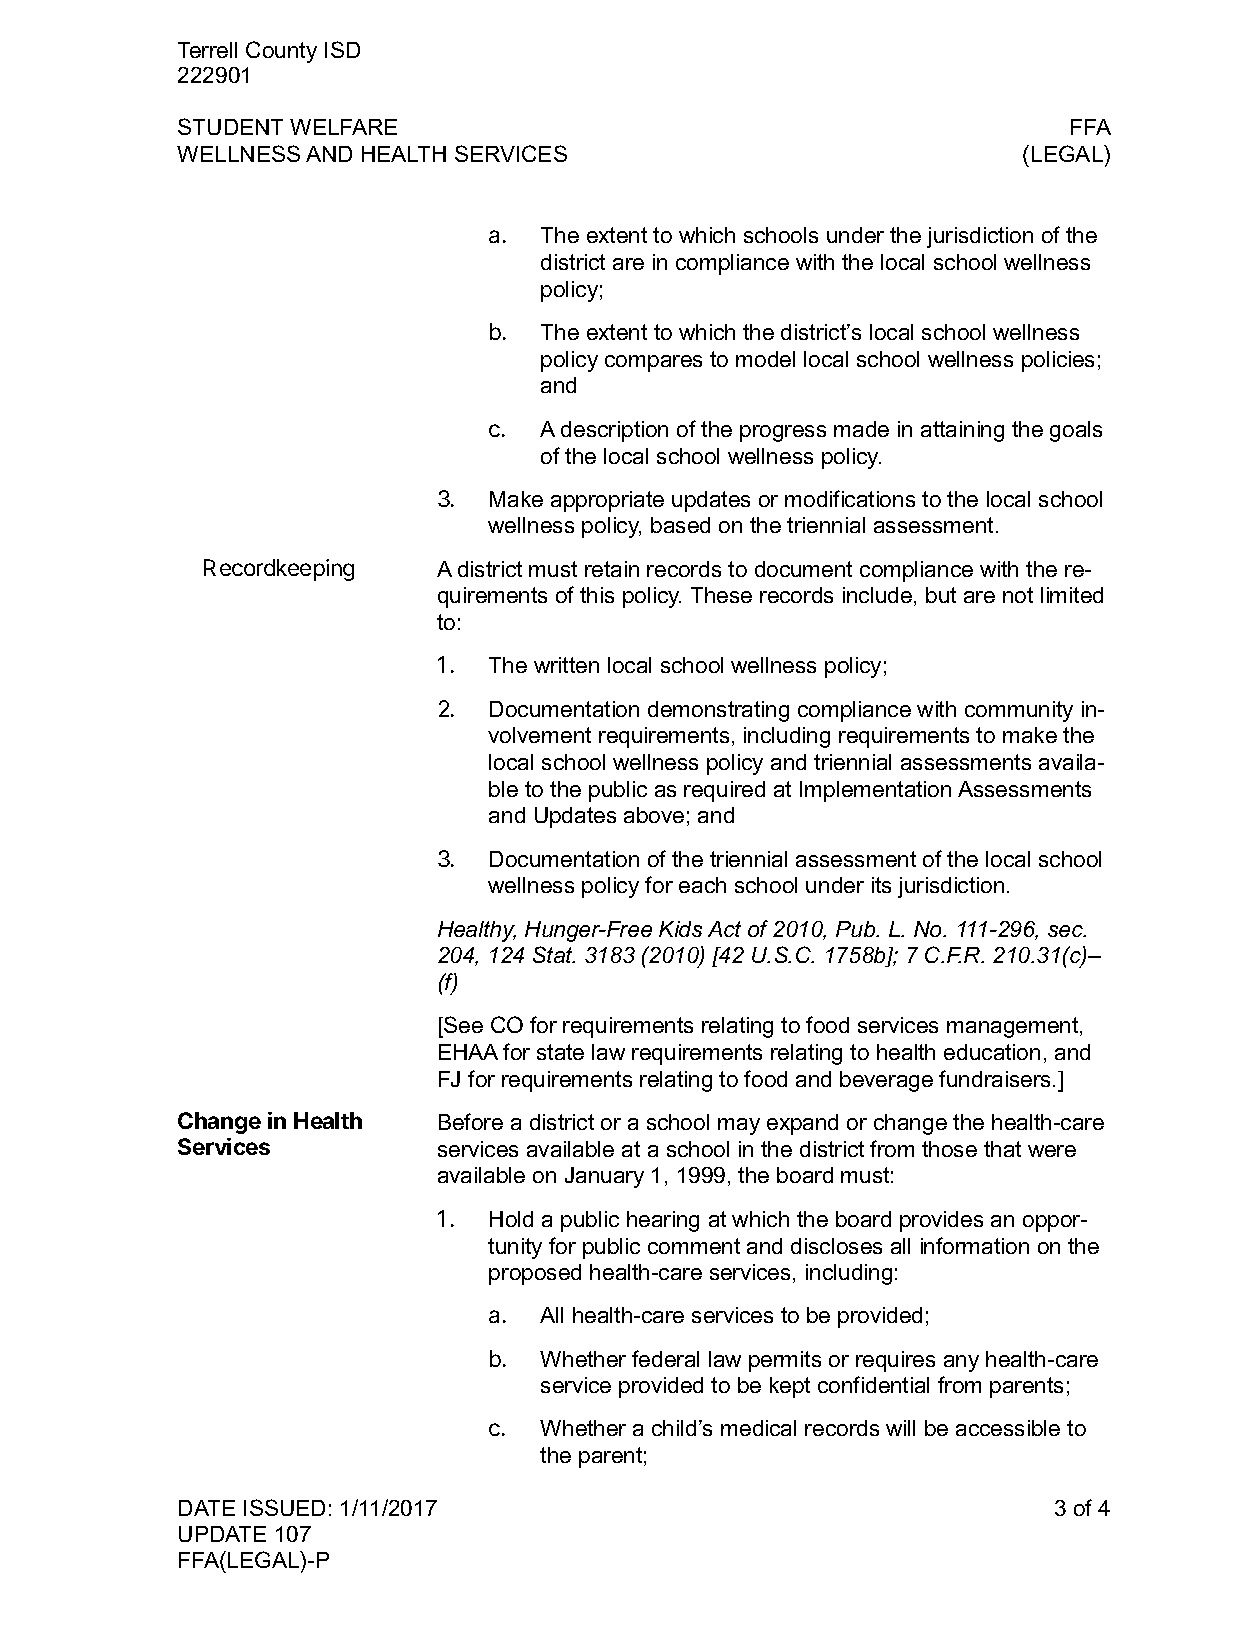  Describe the element at coordinates (279, 570) in the document. I see `Recordkeeping` at that location.
